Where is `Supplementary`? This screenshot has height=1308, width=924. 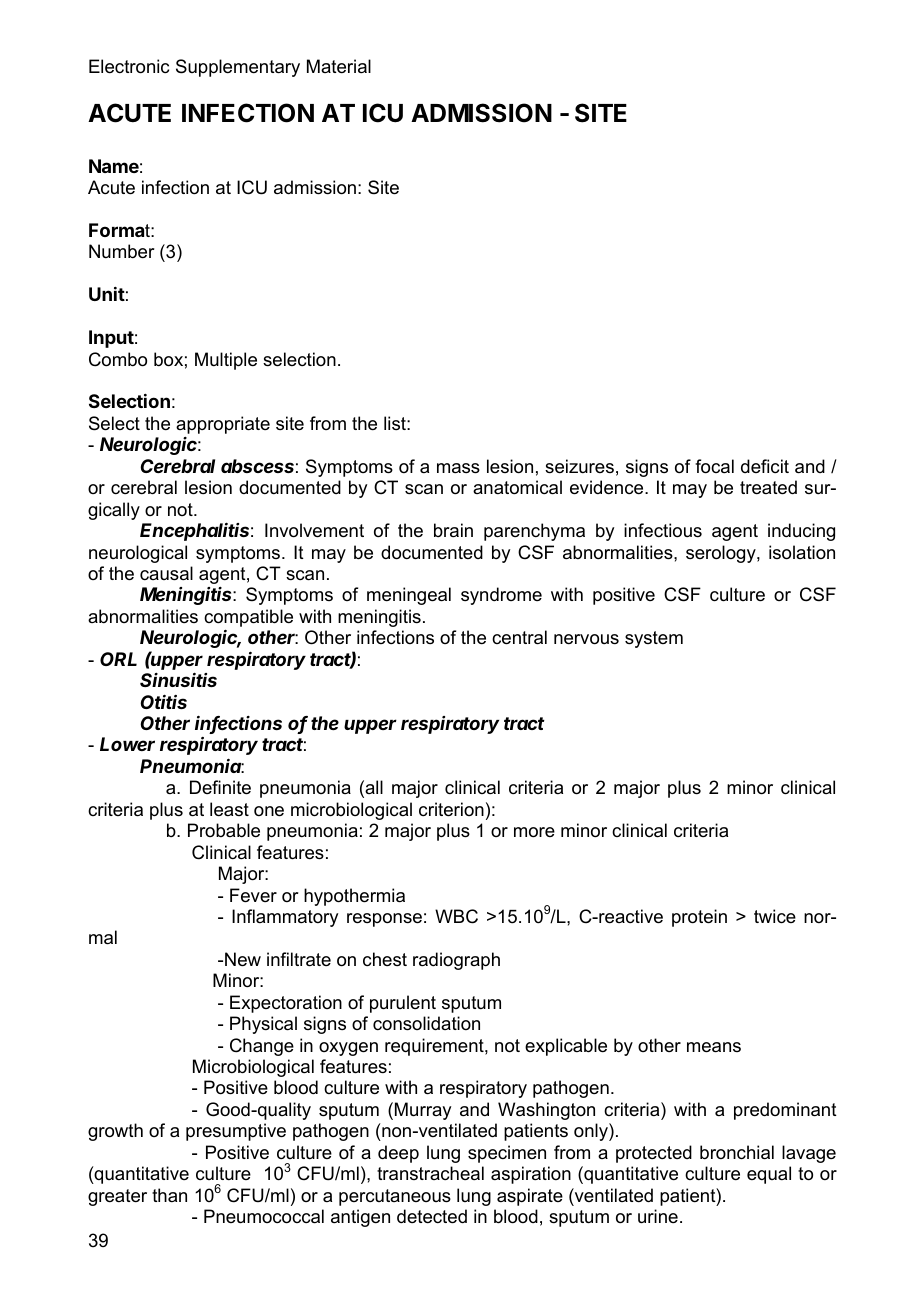
Supplementary is located at coordinates (238, 68).
